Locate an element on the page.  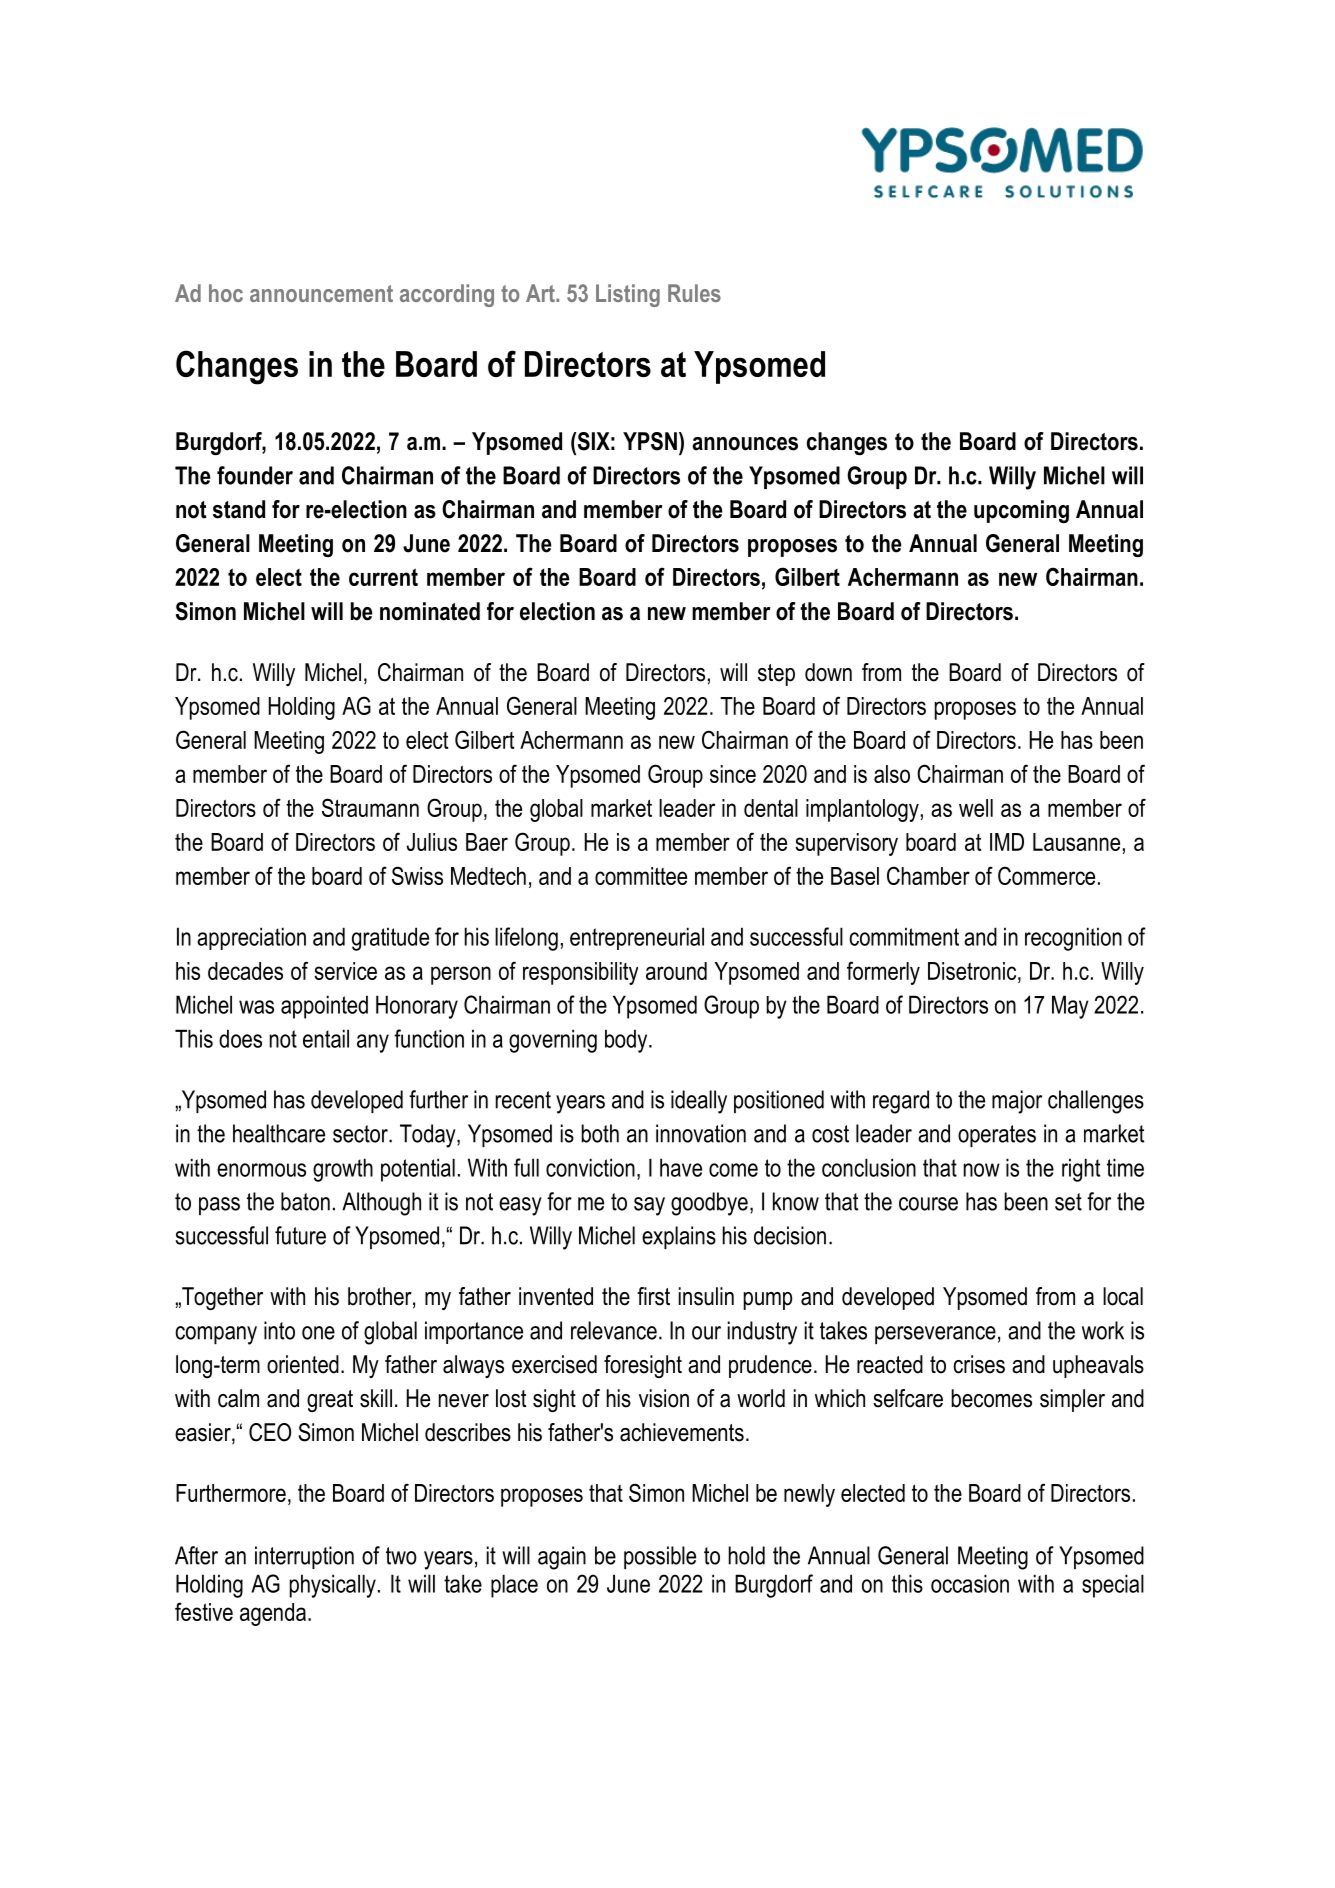
announcement is located at coordinates (321, 293).
